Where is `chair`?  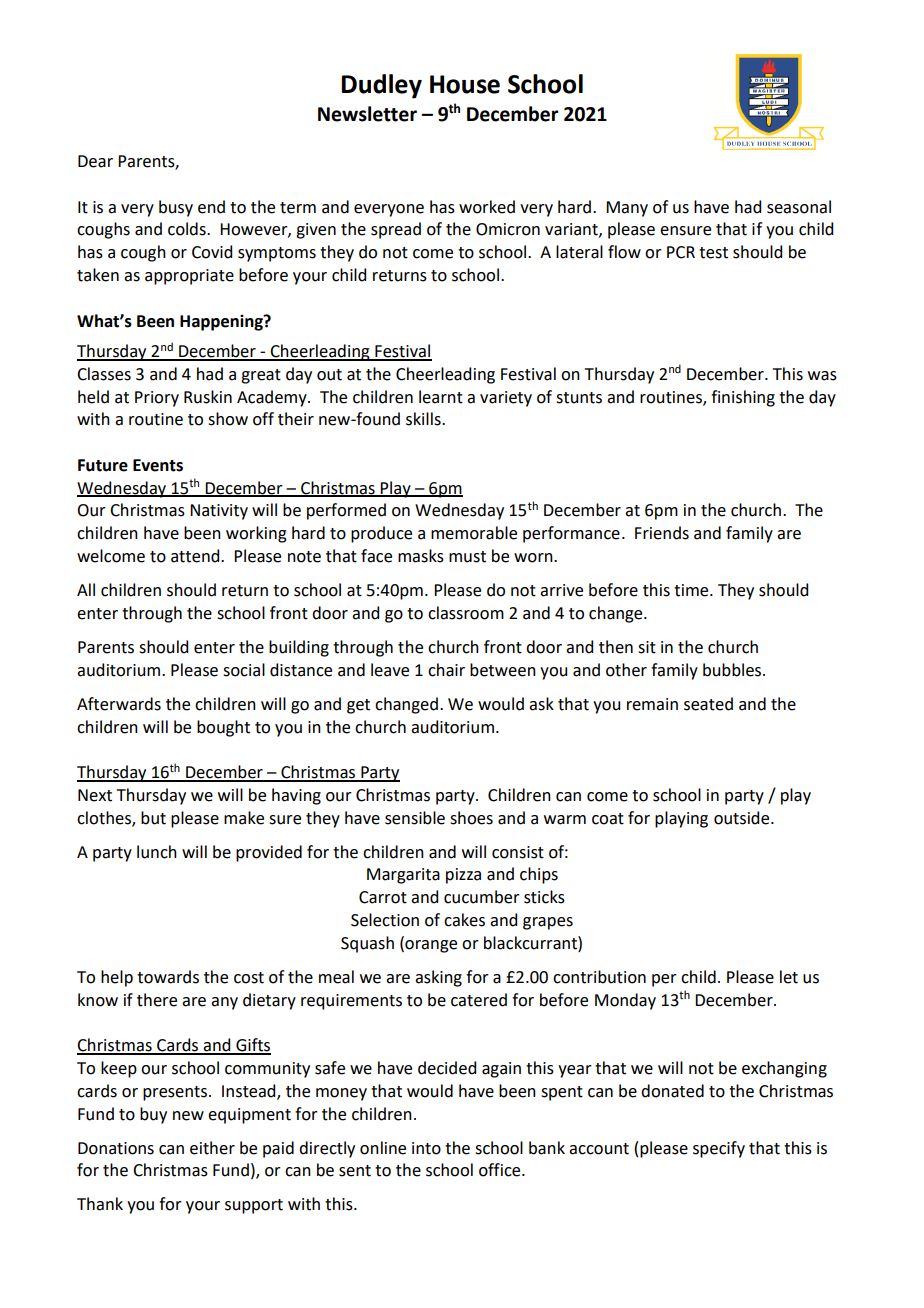 chair is located at coordinates (446, 670).
